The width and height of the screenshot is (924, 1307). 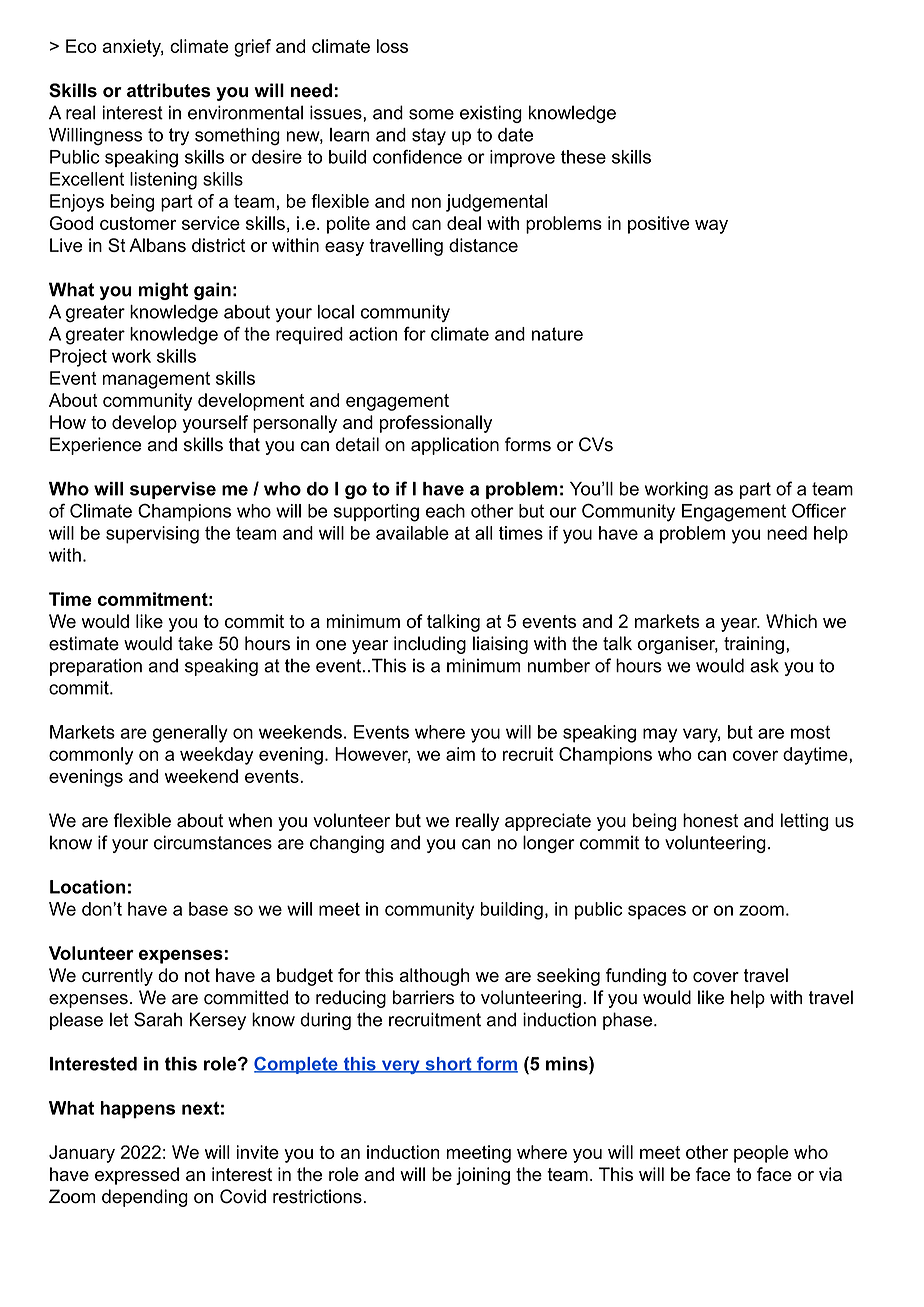 What do you see at coordinates (156, 380) in the screenshot?
I see `management` at bounding box center [156, 380].
